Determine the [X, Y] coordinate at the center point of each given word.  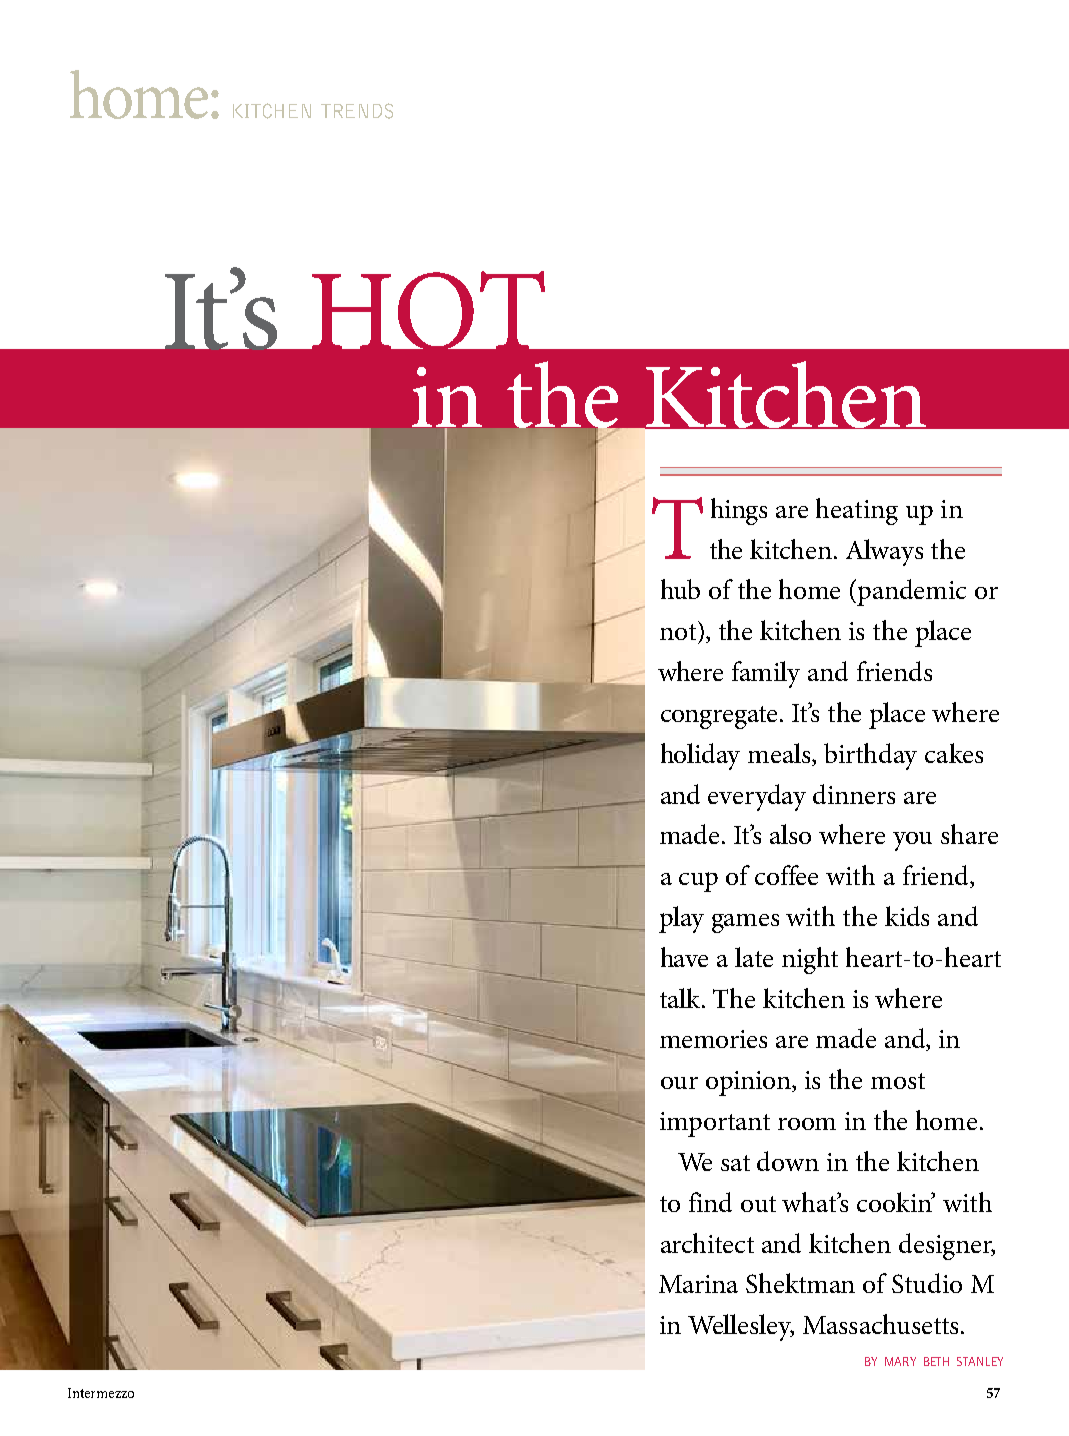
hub [680, 589]
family [766, 674]
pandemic [911, 592]
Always [884, 552]
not [678, 632]
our [679, 1083]
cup [698, 882]
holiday [700, 756]
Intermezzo [101, 1393]
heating [857, 511]
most [898, 1081]
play [681, 919]
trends [357, 111]
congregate [721, 717]
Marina [698, 1284]
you [912, 841]
